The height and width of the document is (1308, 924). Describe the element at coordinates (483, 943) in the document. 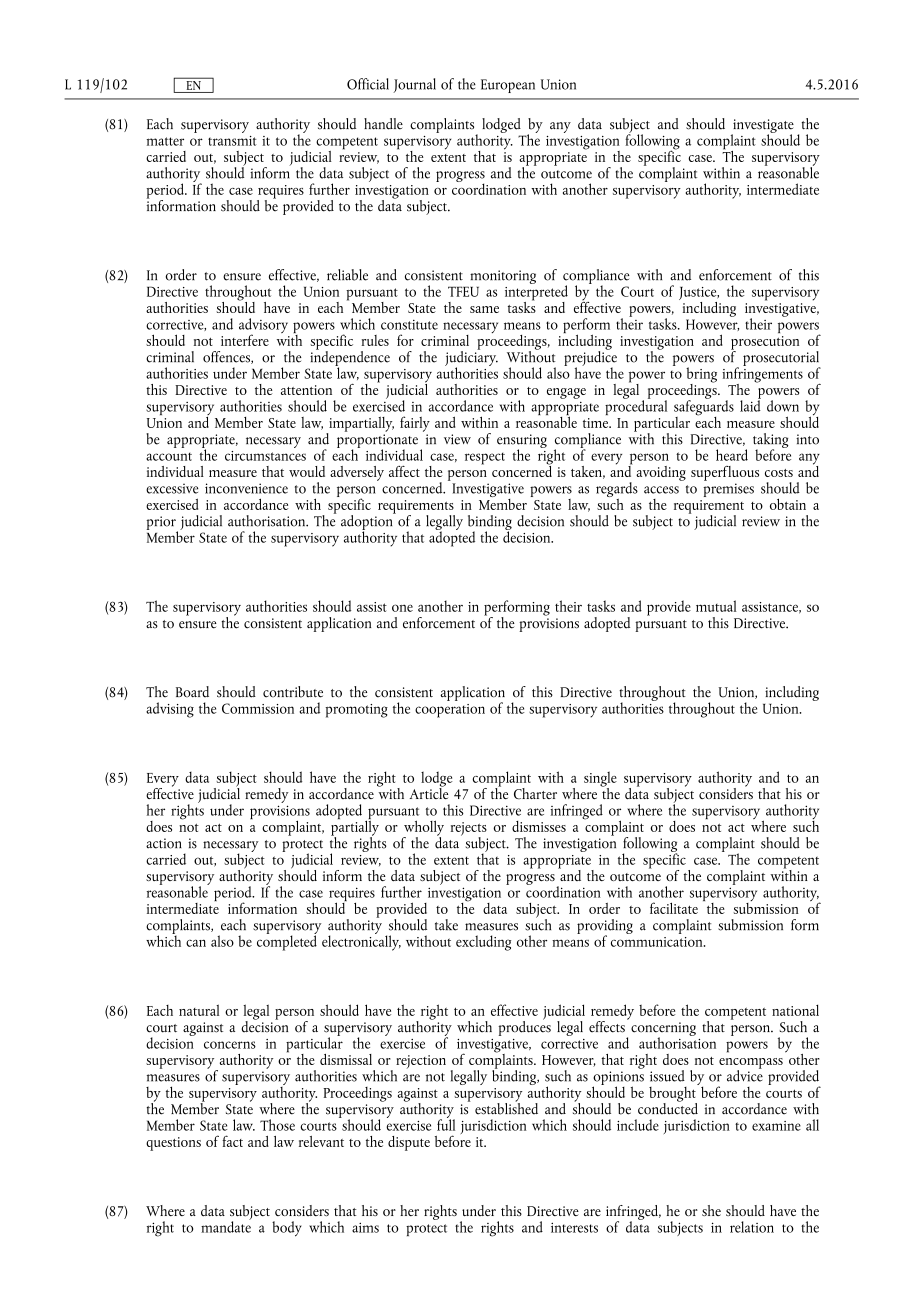

I see `excluding` at that location.
